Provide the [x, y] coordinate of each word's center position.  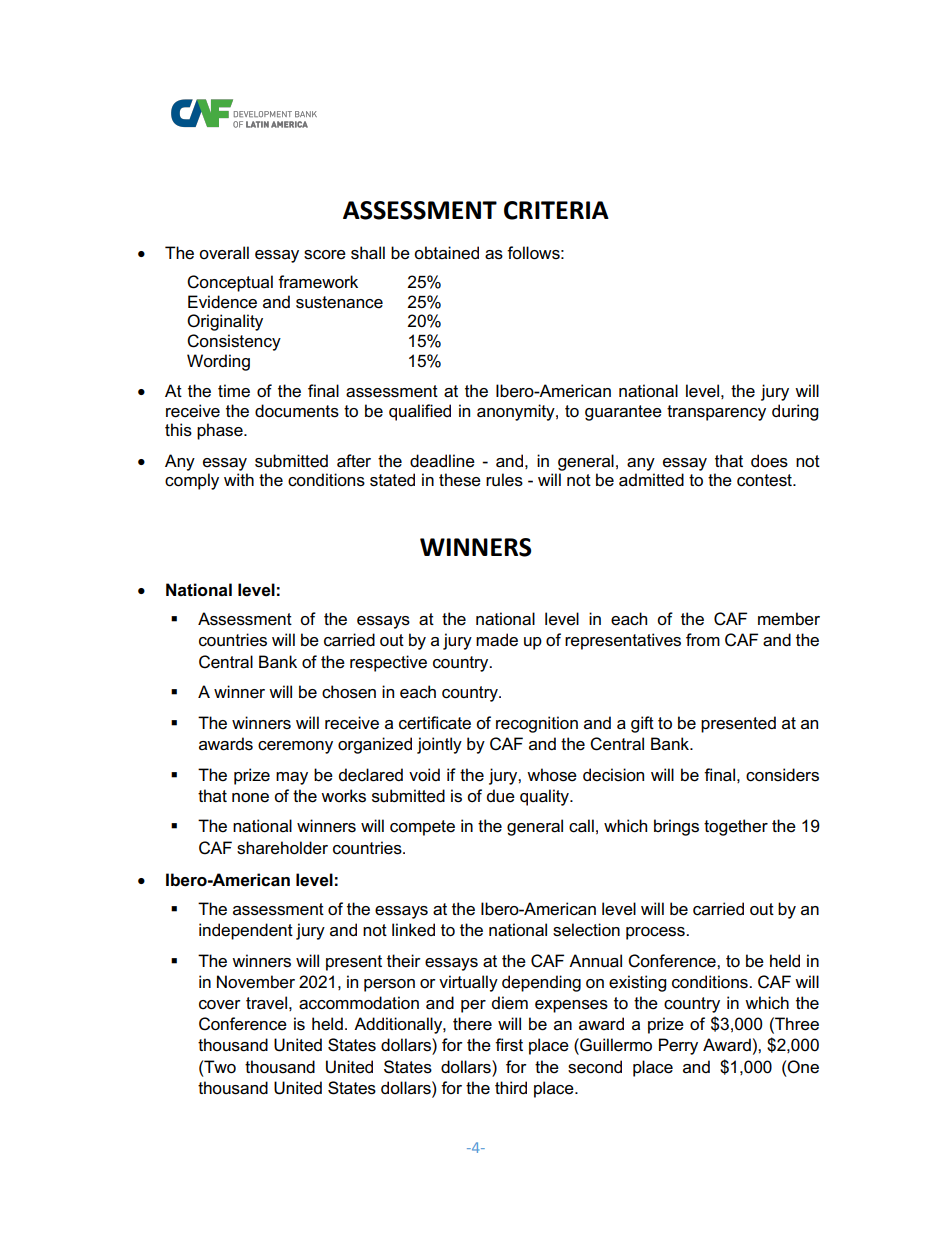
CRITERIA [556, 210]
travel [266, 1003]
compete [422, 828]
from [703, 639]
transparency [716, 413]
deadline [442, 461]
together [736, 827]
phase [221, 431]
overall [224, 253]
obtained [446, 253]
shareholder [282, 848]
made [497, 640]
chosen [349, 692]
